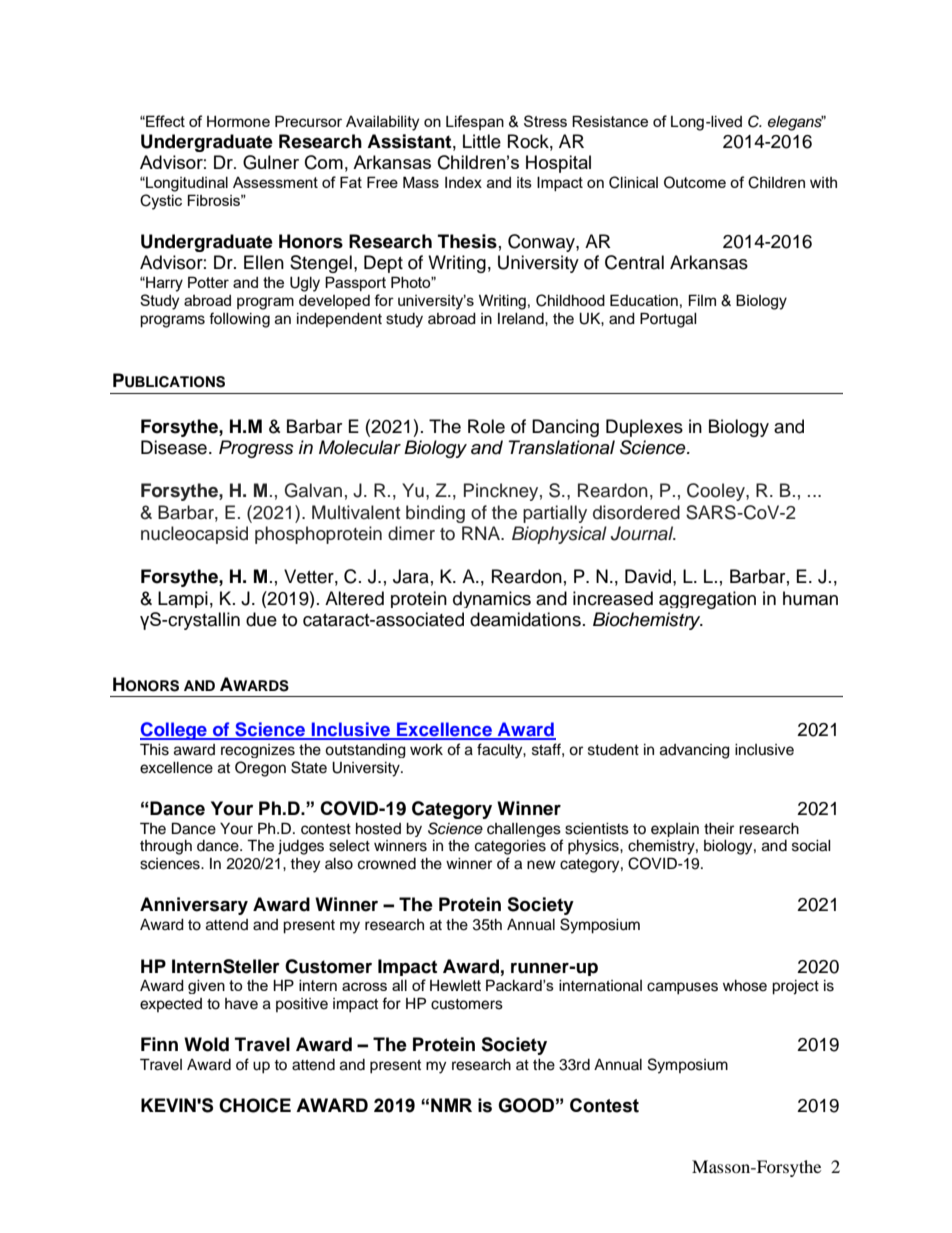 Image resolution: width=952 pixels, height=1233 pixels. I want to click on NMR, so click(451, 1105).
